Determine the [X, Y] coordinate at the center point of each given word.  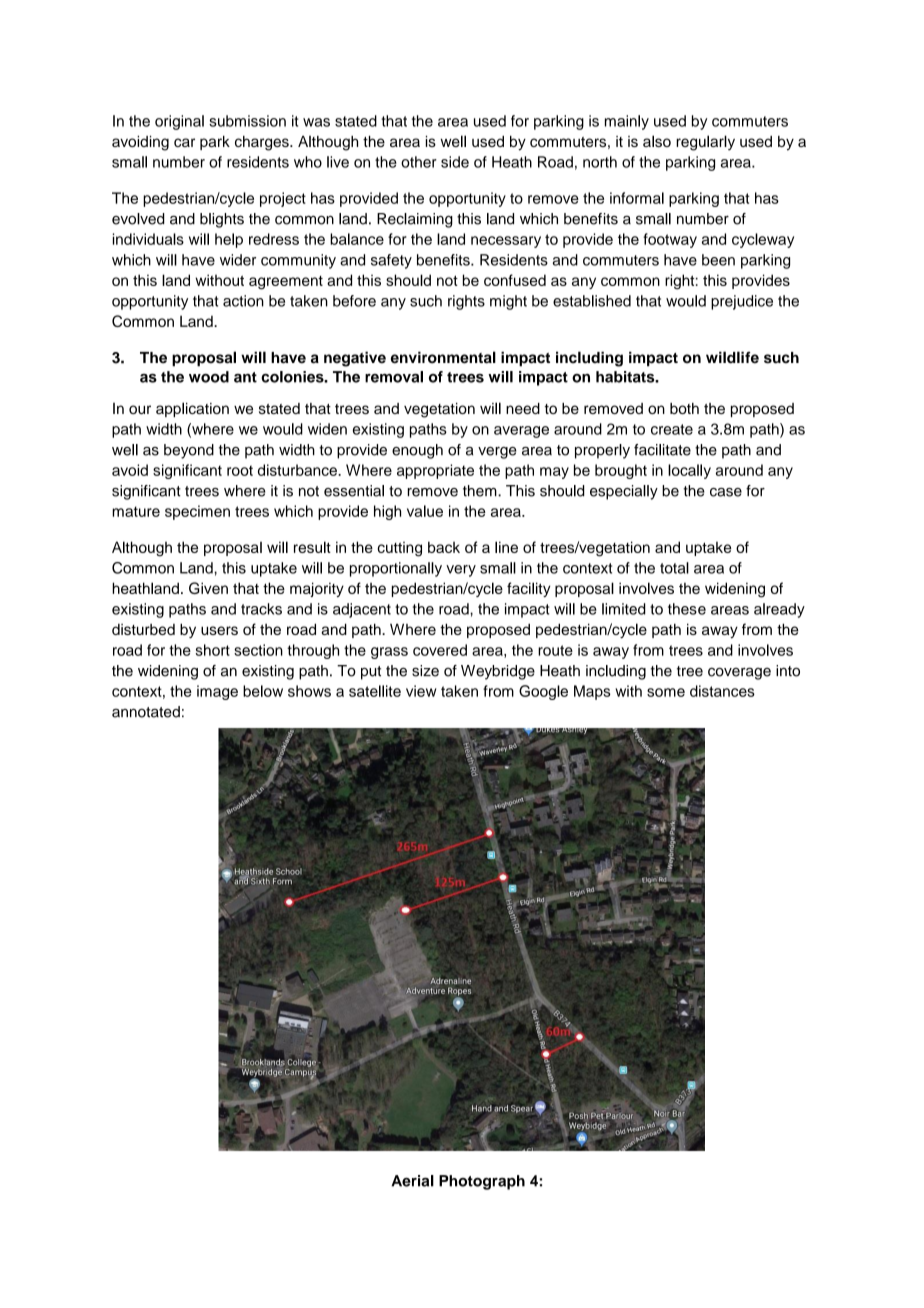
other [419, 162]
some [666, 692]
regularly [705, 143]
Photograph [482, 1182]
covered [440, 650]
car [184, 142]
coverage [739, 673]
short [212, 650]
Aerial [412, 1181]
